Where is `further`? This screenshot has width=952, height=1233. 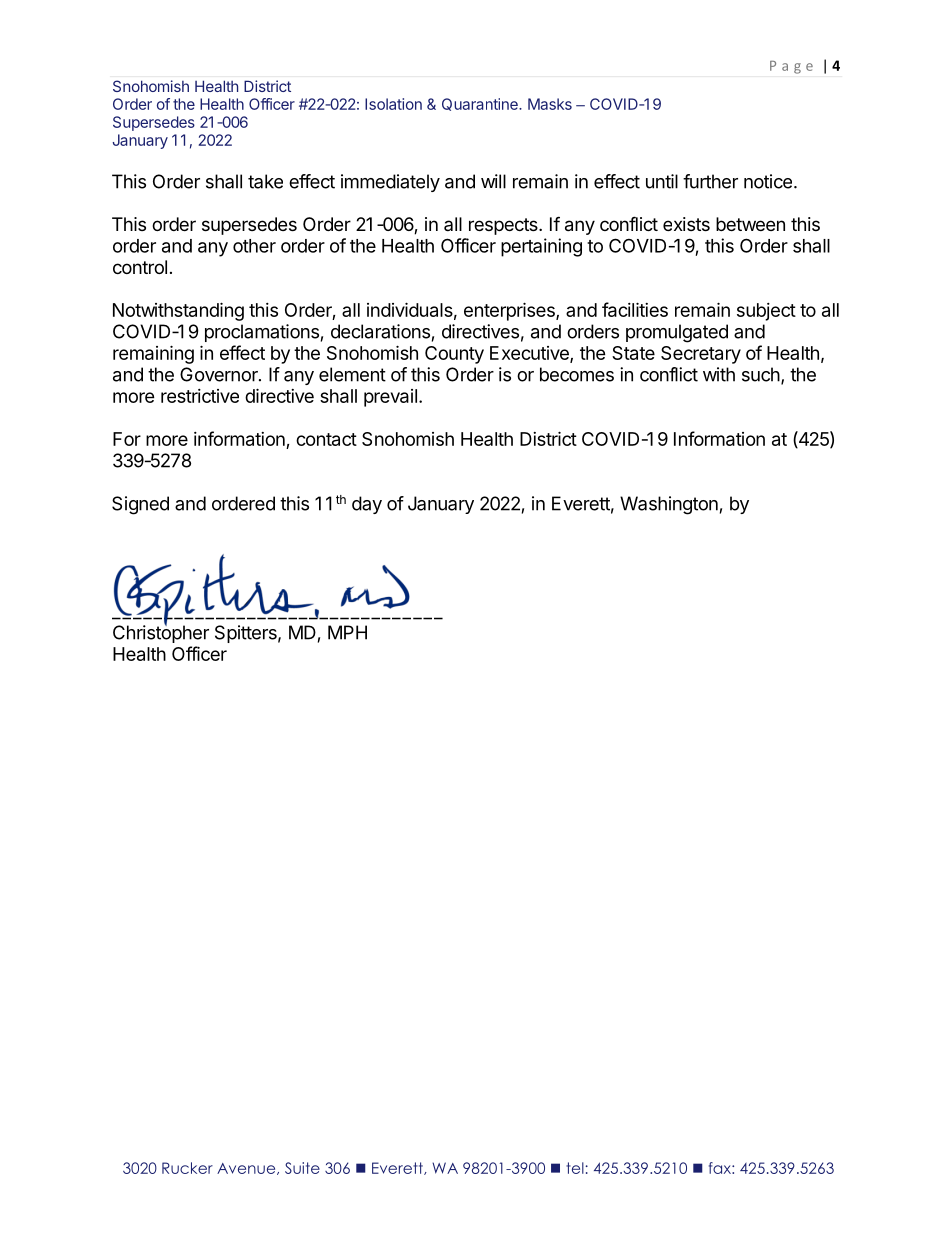
further is located at coordinates (710, 181).
